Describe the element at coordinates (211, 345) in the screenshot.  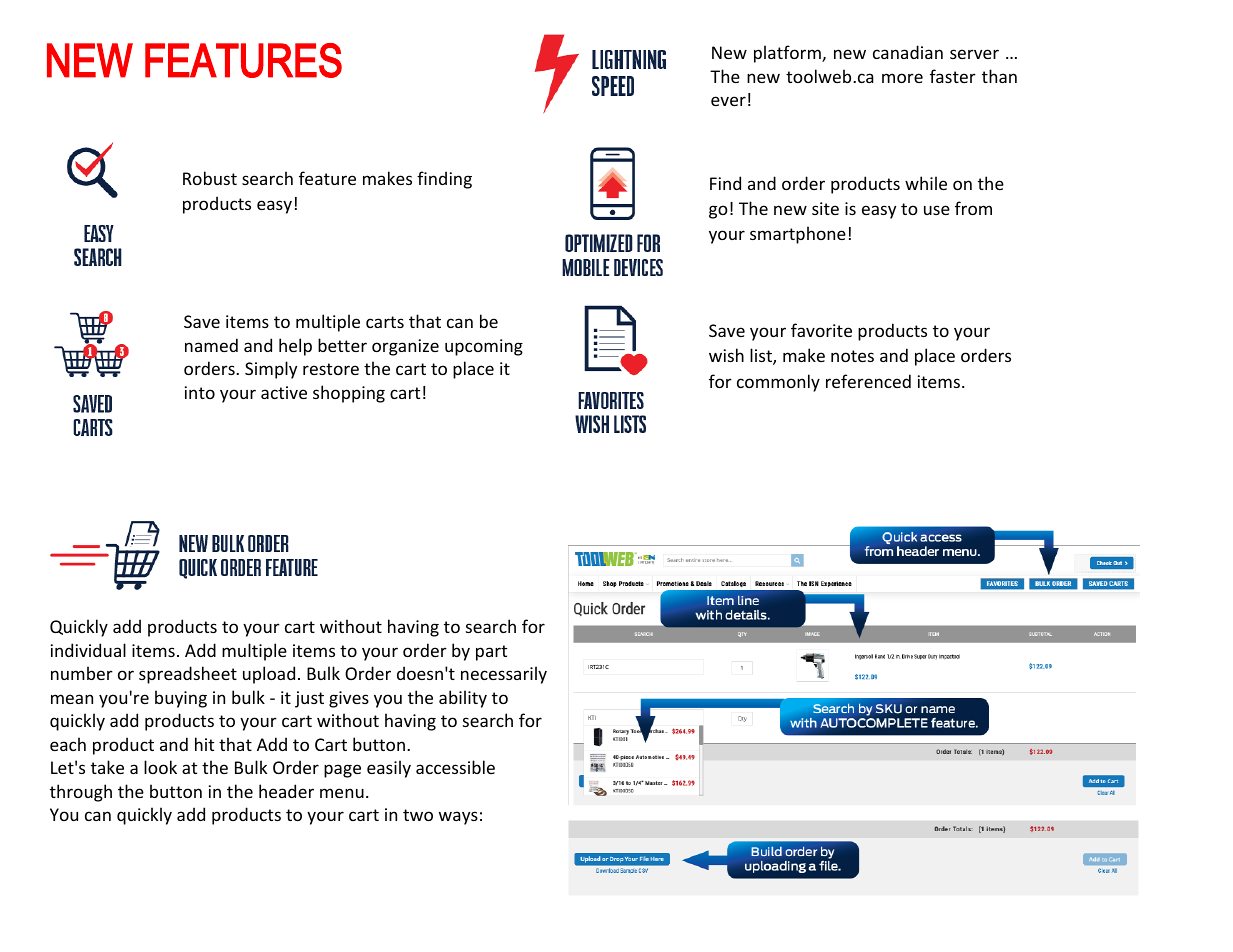
I see `named` at that location.
